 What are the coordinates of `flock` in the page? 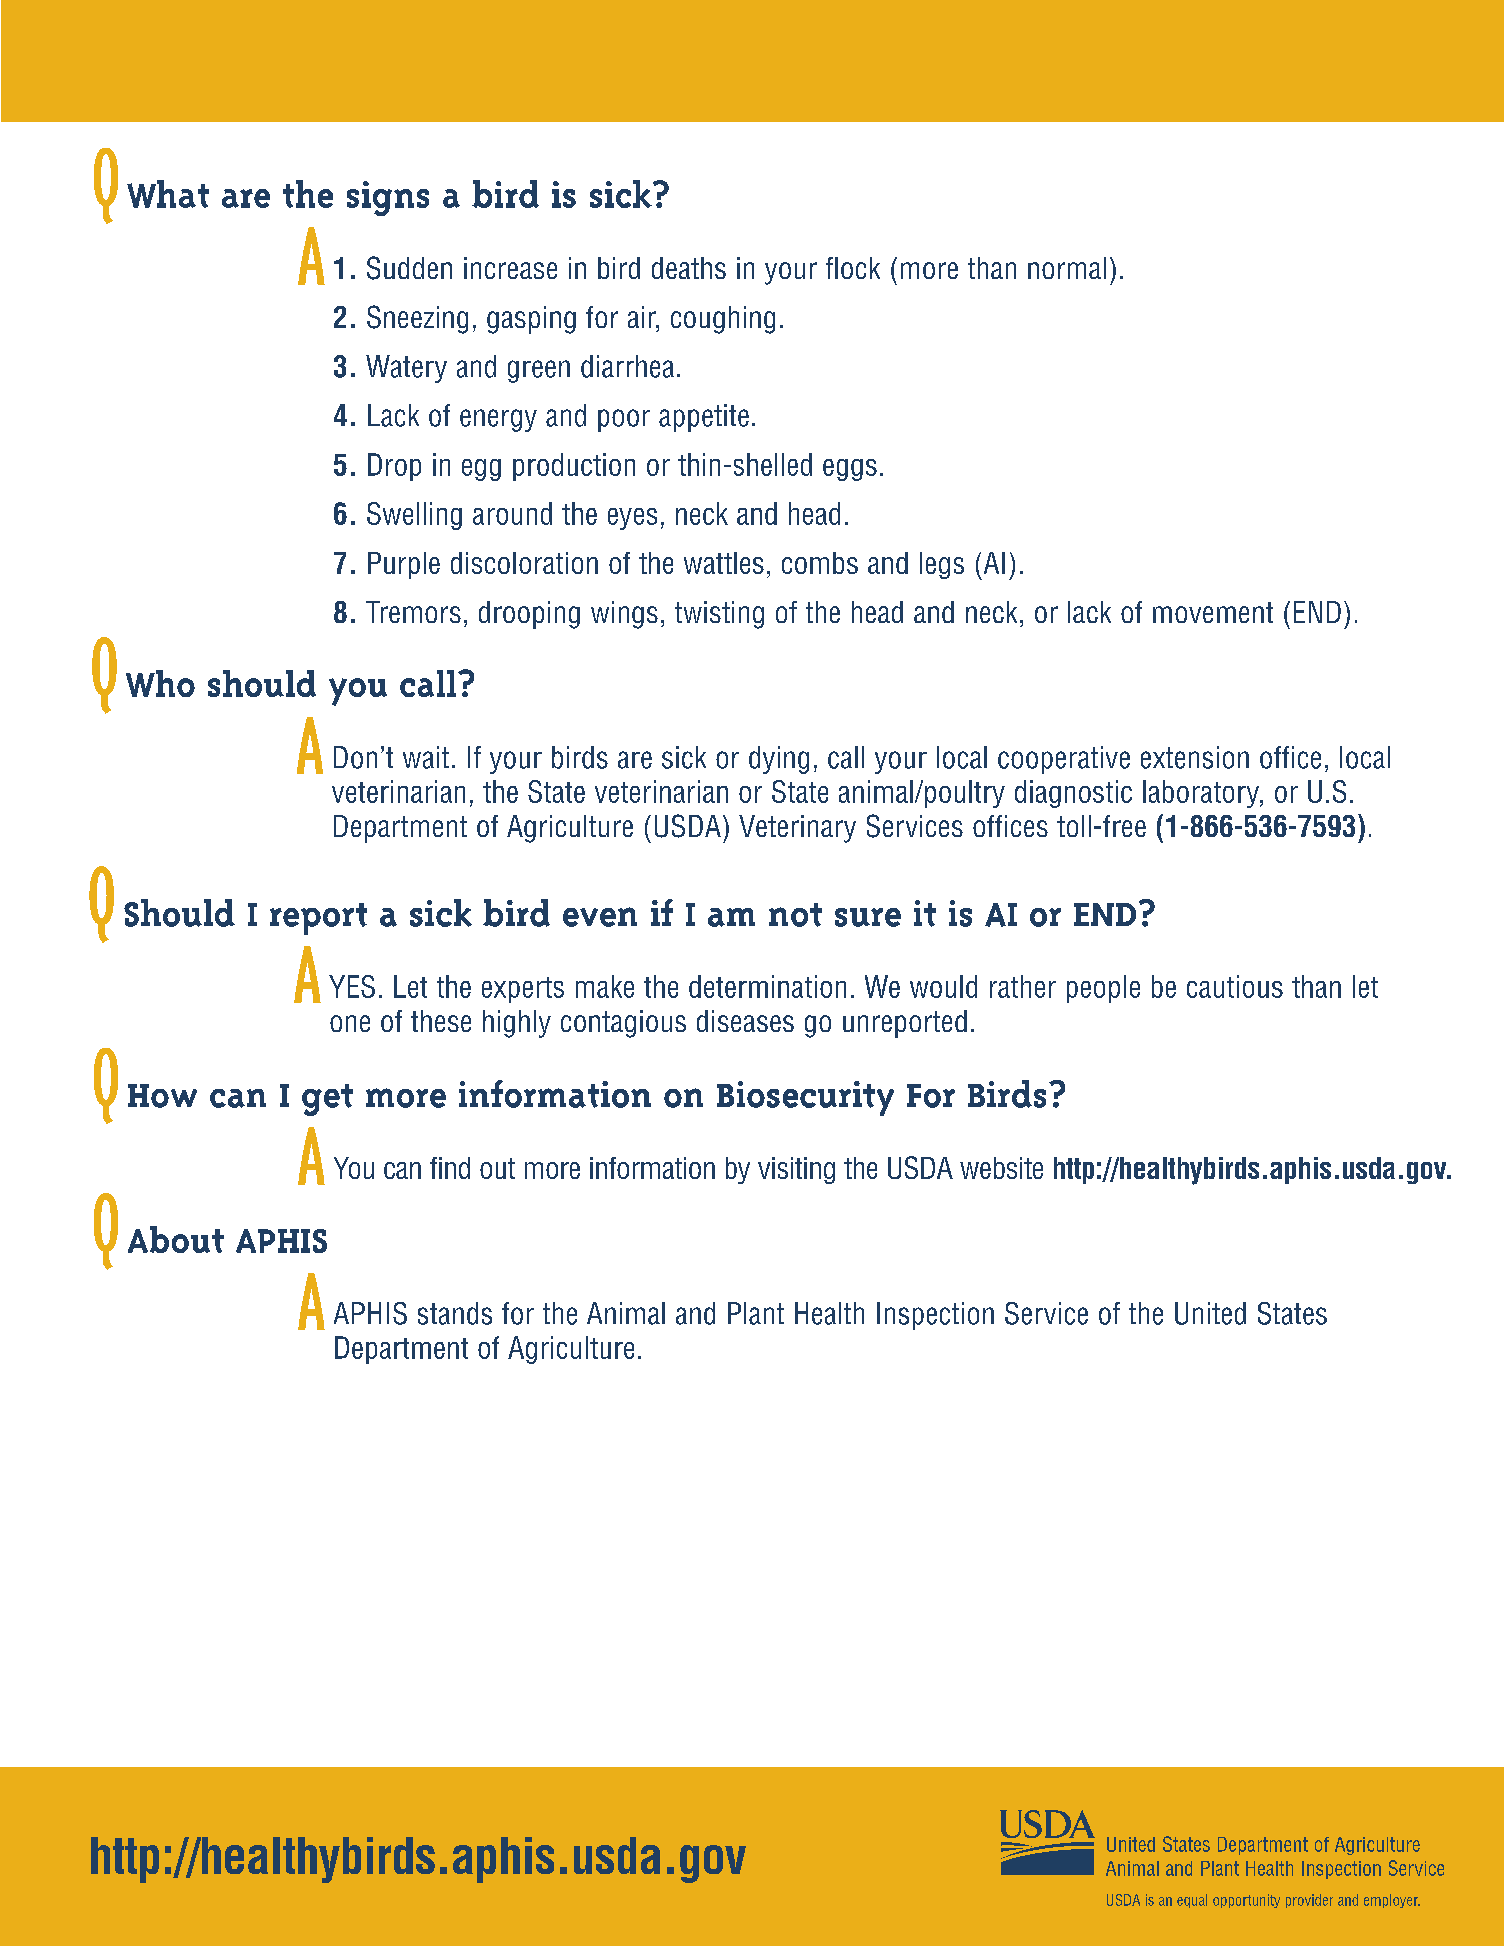 It's located at (853, 268).
